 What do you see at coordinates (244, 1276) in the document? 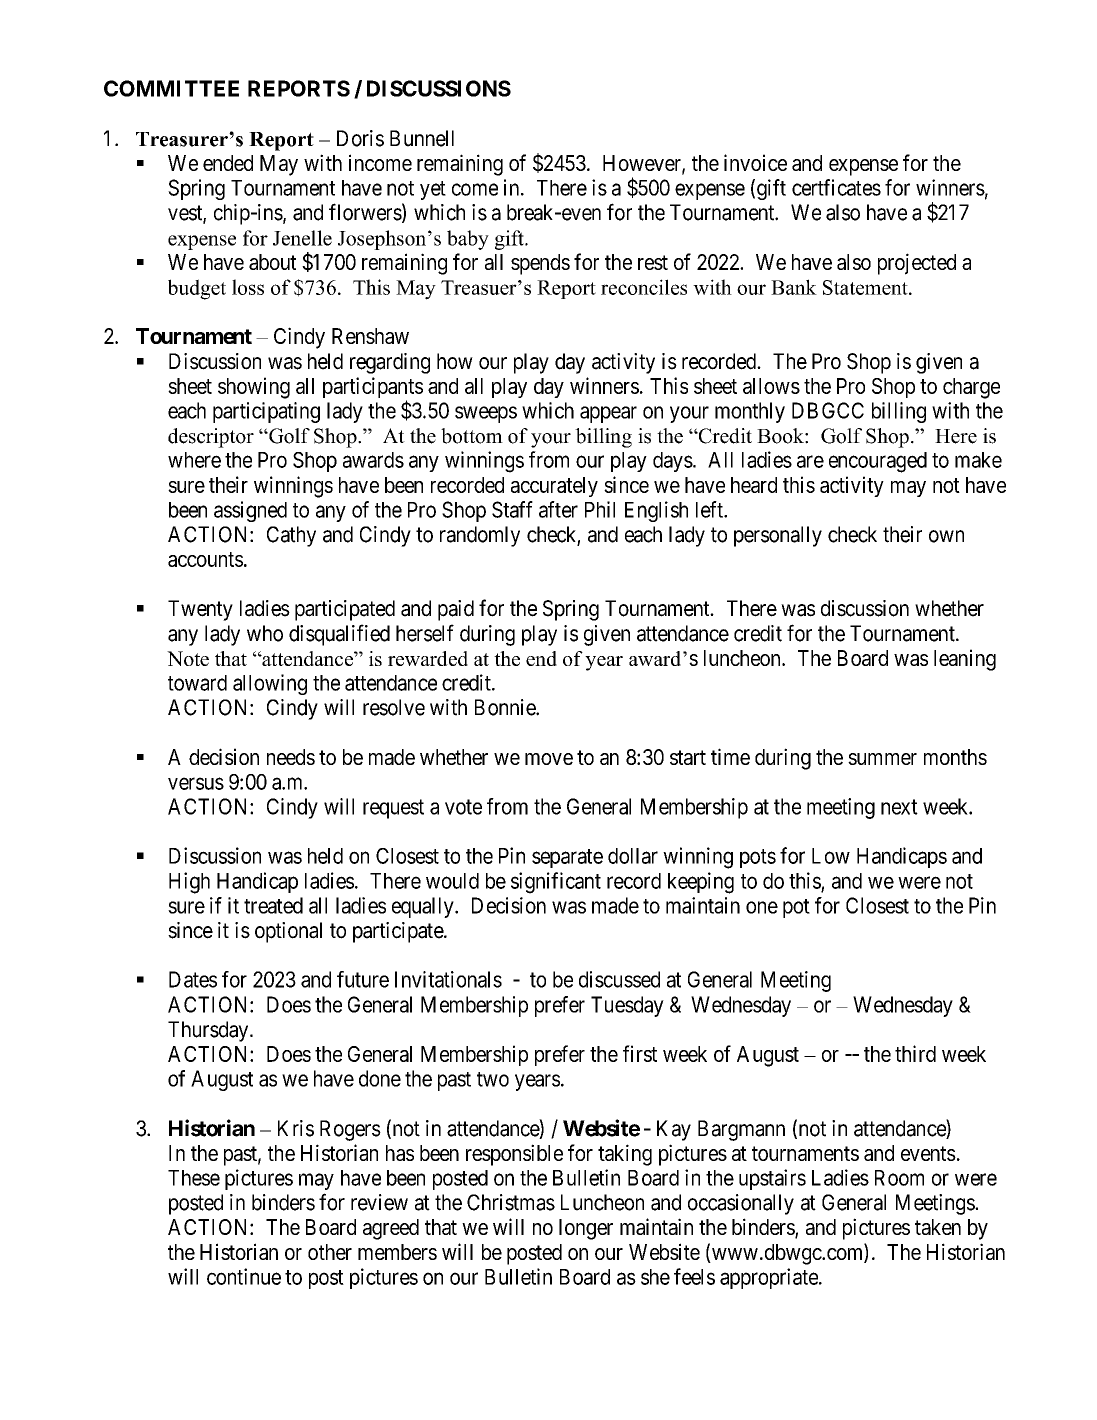
I see `continue` at bounding box center [244, 1276].
